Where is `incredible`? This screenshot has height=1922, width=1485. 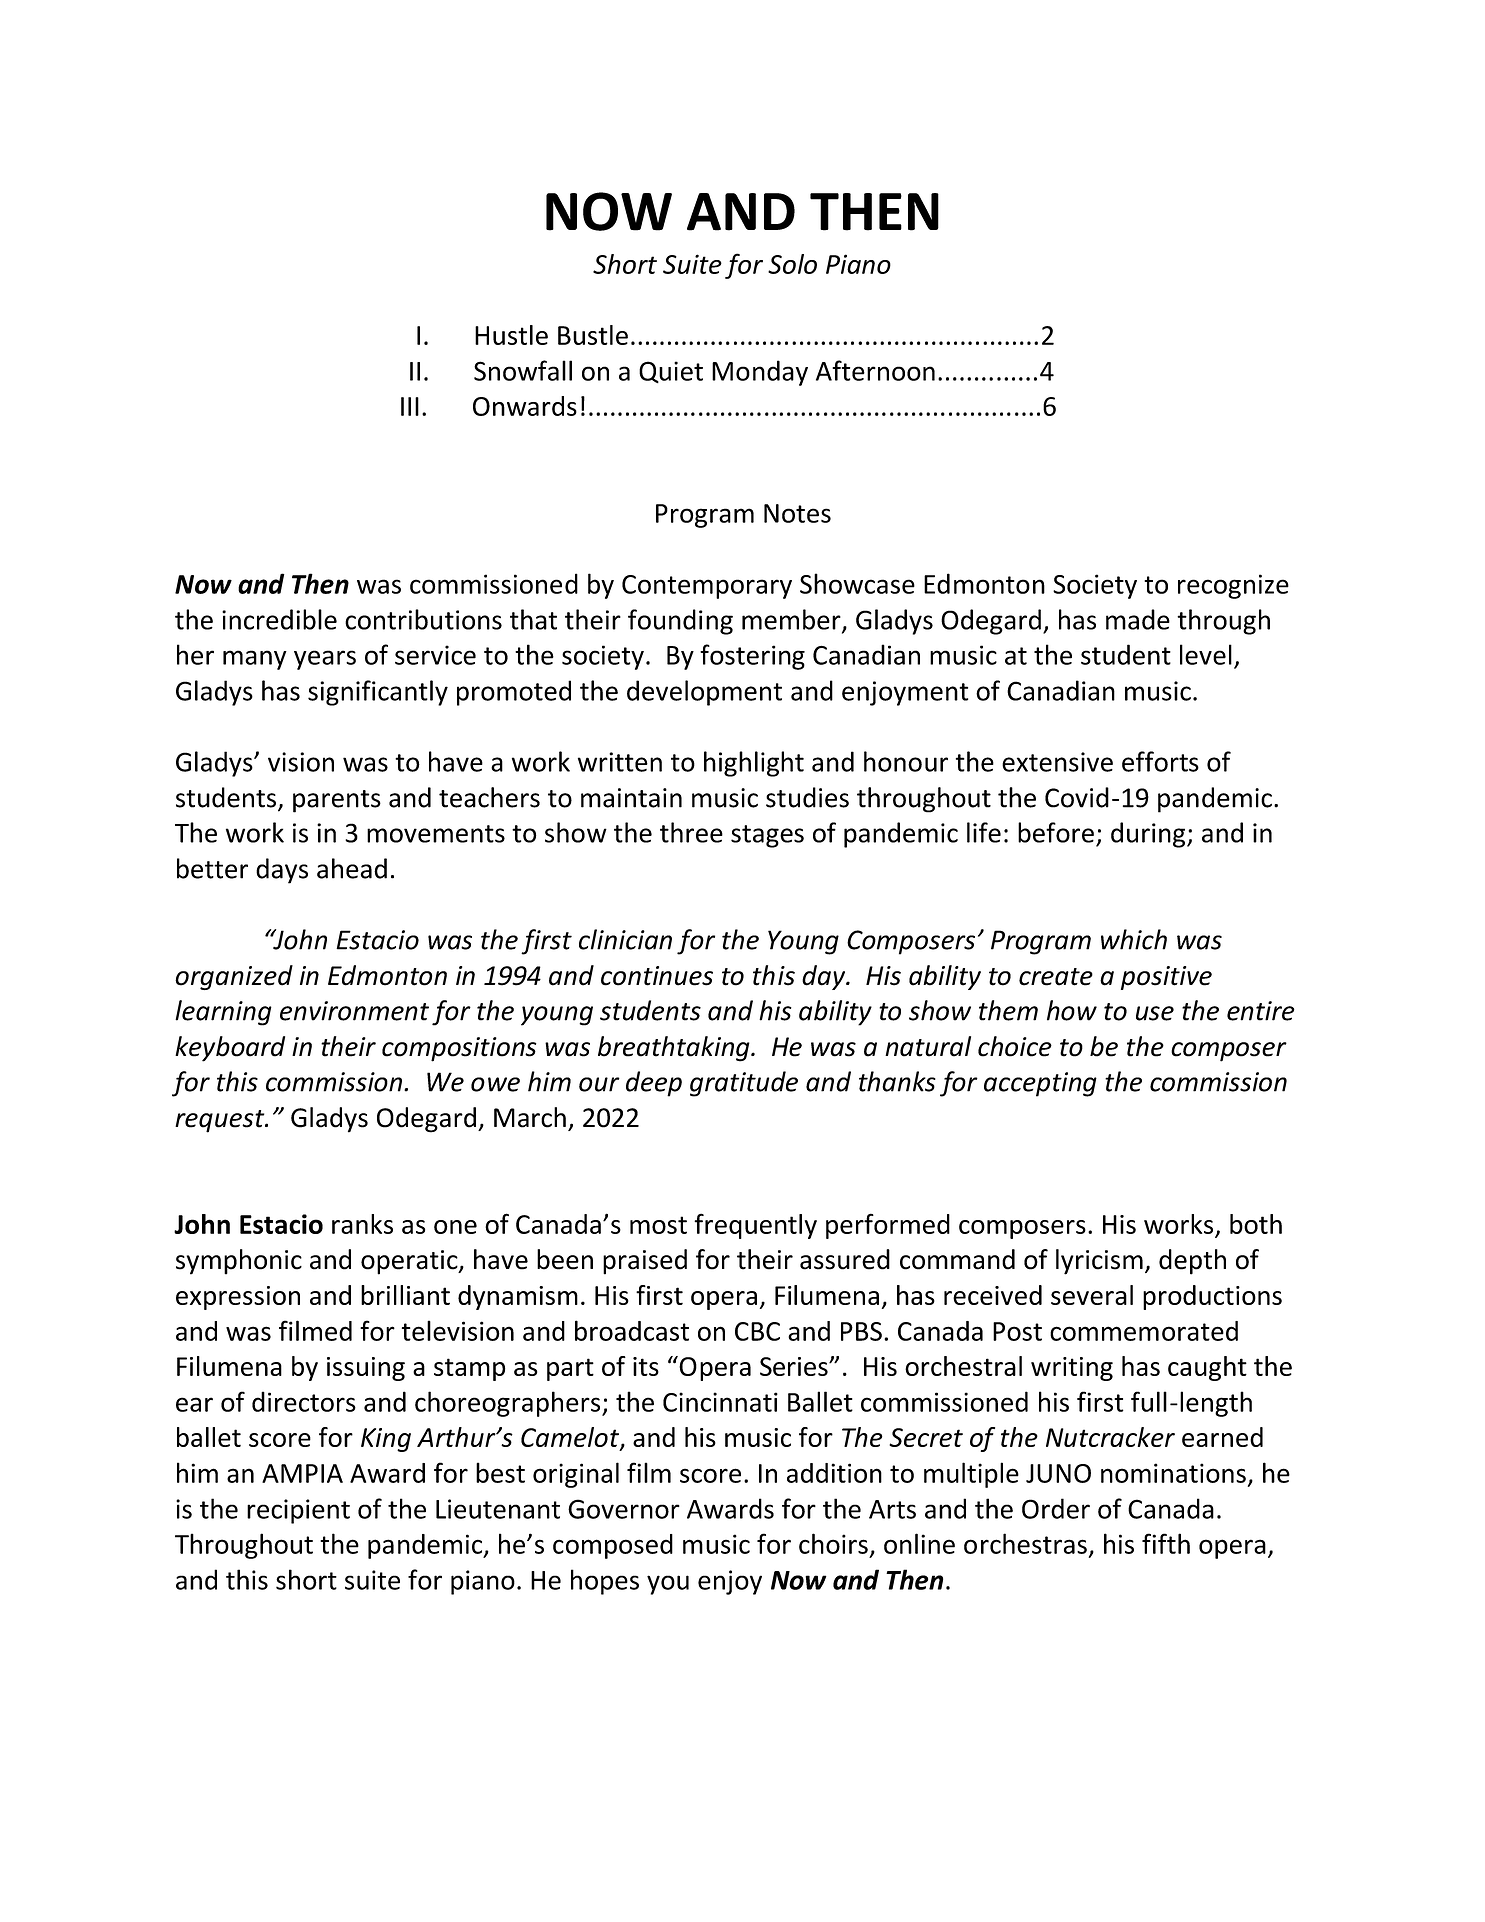
incredible is located at coordinates (279, 619).
